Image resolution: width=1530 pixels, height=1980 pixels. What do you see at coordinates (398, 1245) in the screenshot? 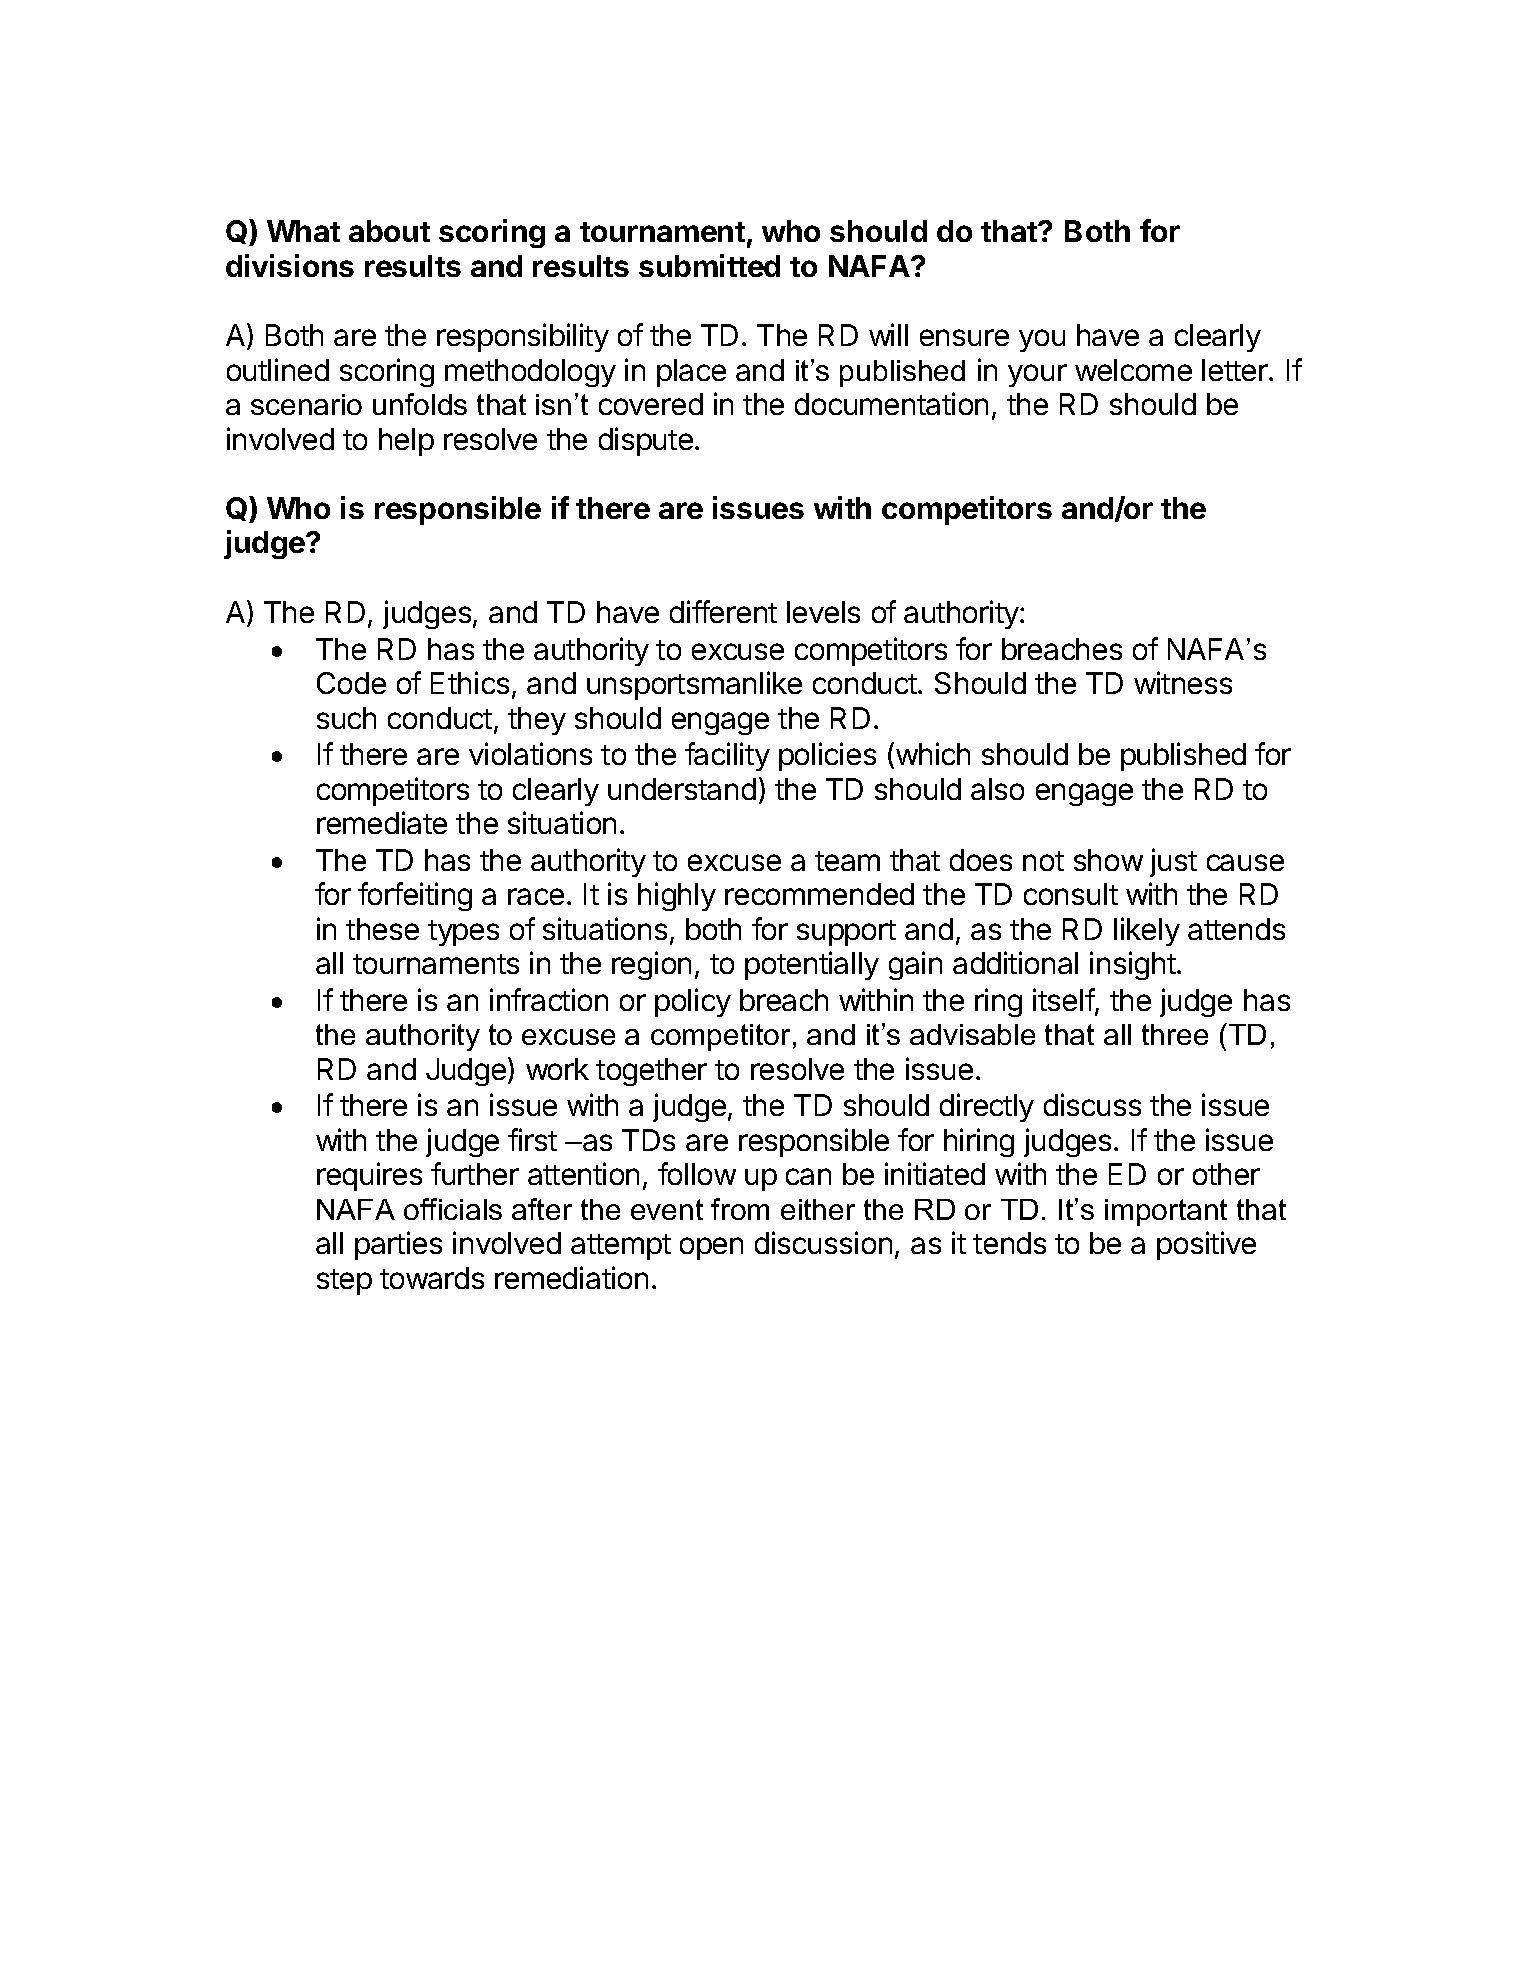
I see `parties` at bounding box center [398, 1245].
